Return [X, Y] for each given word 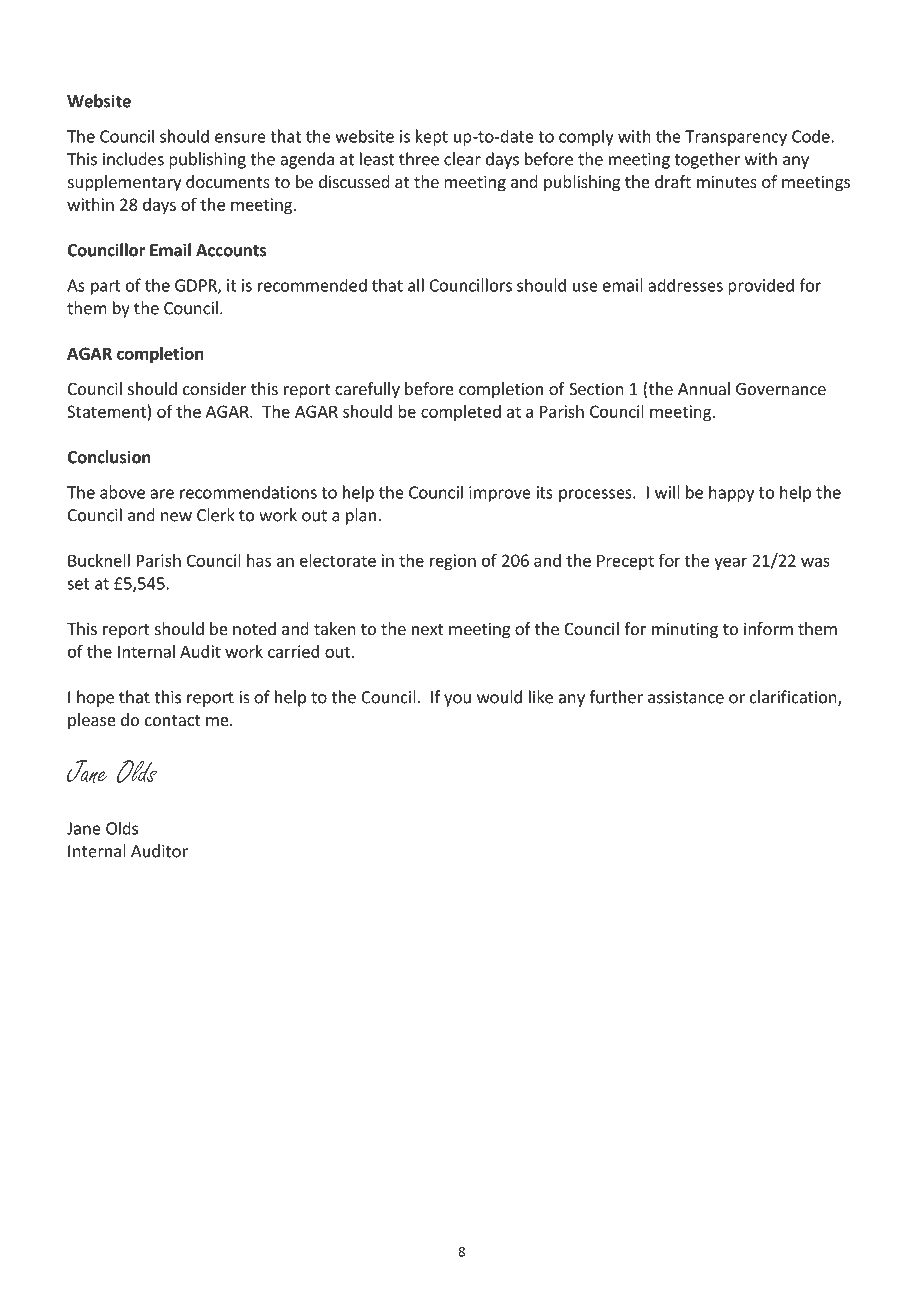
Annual [704, 388]
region [453, 562]
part [106, 287]
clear [462, 159]
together [707, 160]
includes [133, 159]
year [730, 563]
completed [461, 413]
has [259, 560]
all [416, 285]
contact [172, 720]
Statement [106, 411]
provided [761, 286]
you [457, 700]
